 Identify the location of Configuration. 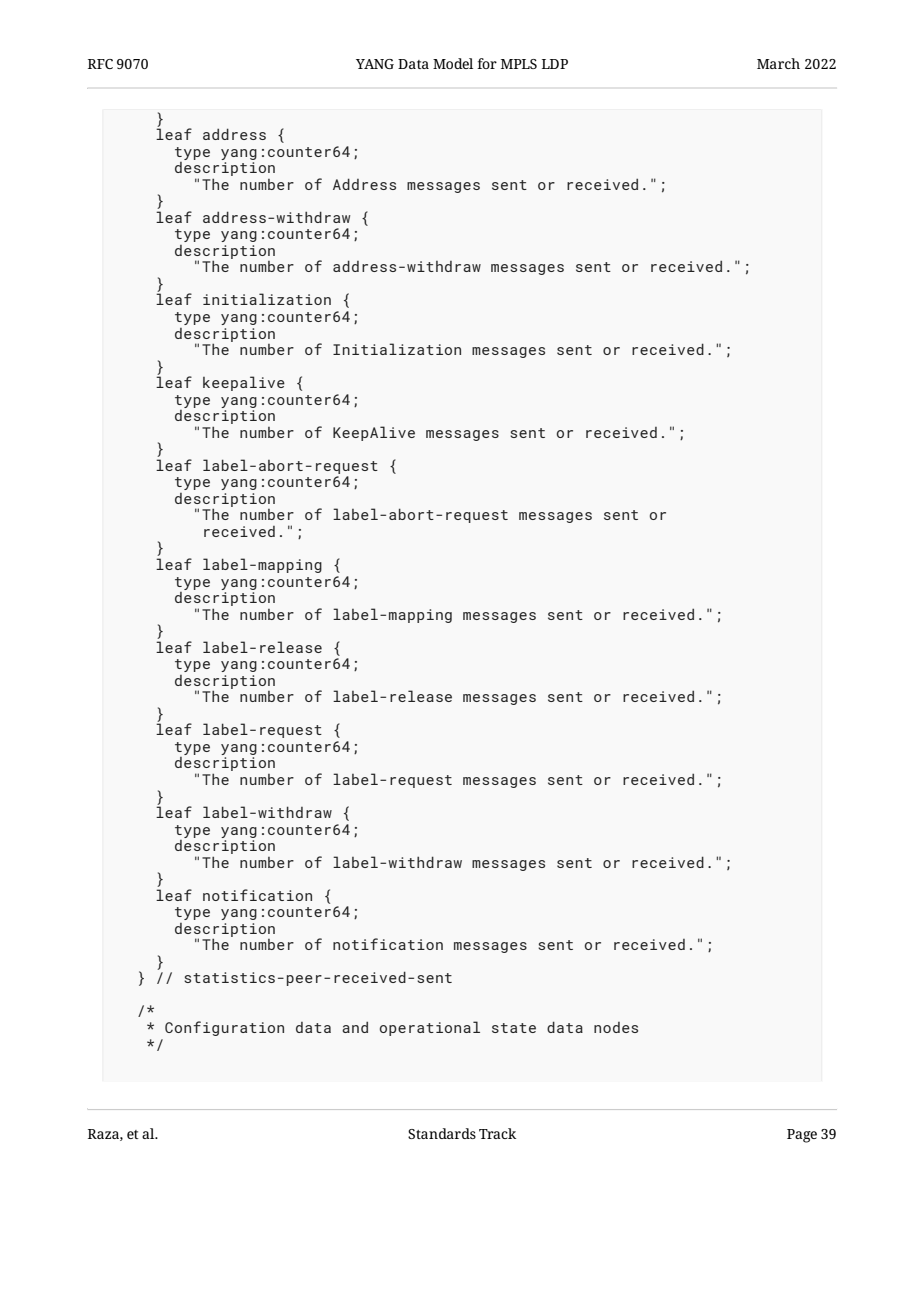
(224, 1028).
